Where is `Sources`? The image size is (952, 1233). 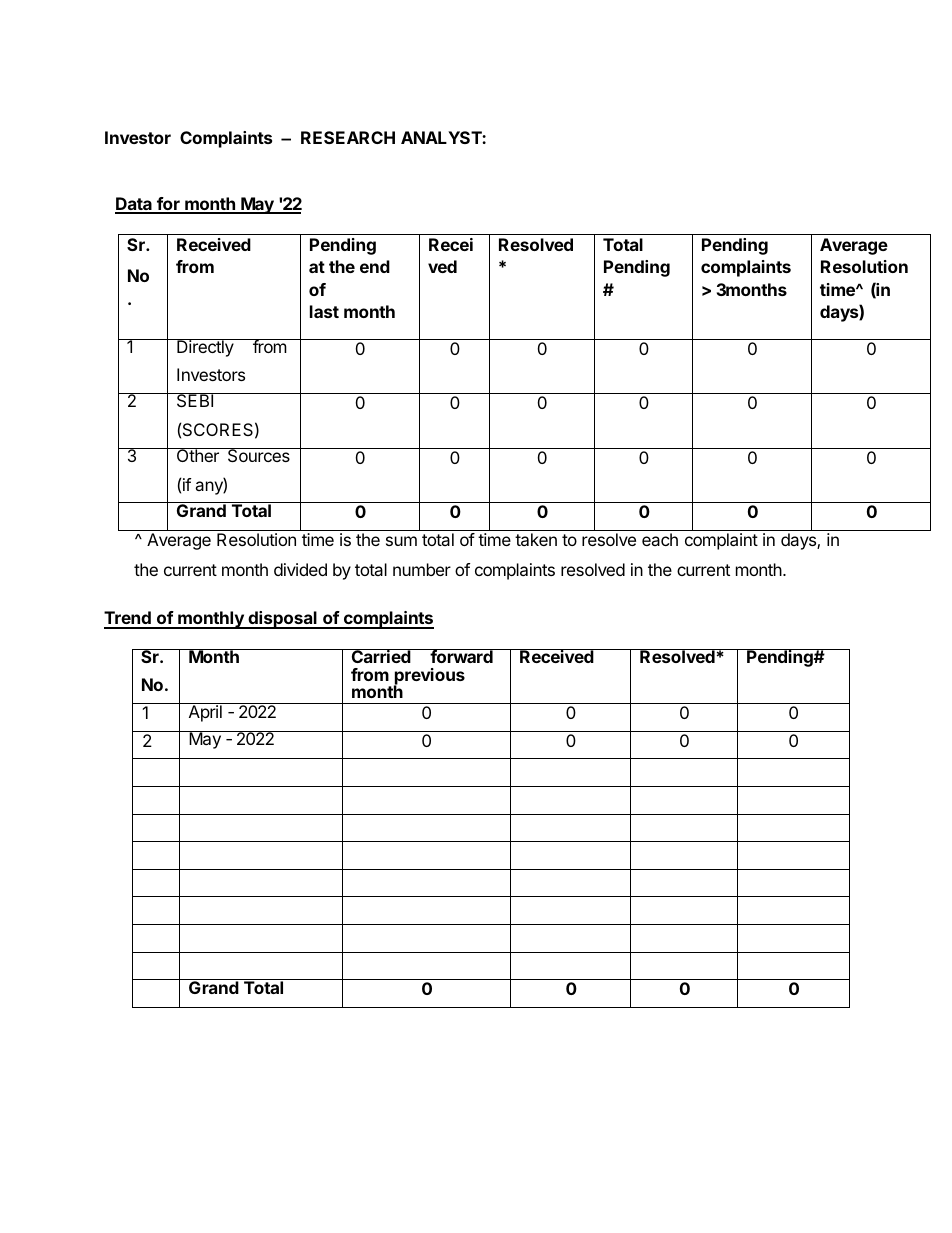
Sources is located at coordinates (258, 455).
